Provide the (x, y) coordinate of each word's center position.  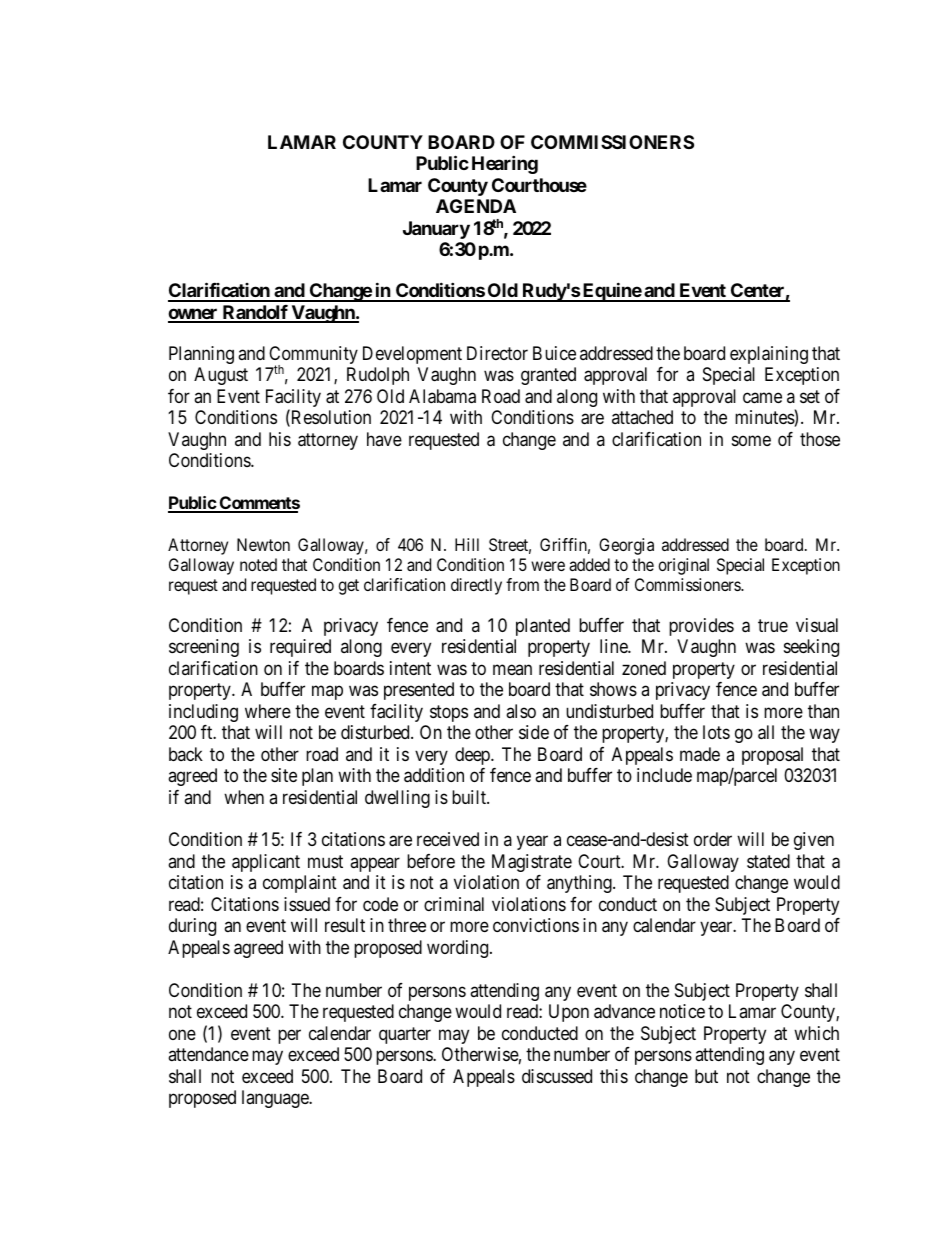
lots (716, 732)
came (762, 398)
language (276, 1099)
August (221, 376)
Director (497, 353)
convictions (536, 925)
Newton (263, 544)
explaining (769, 355)
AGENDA (476, 206)
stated (768, 861)
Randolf (255, 313)
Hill (467, 544)
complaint (300, 884)
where (268, 711)
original (683, 566)
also (521, 711)
